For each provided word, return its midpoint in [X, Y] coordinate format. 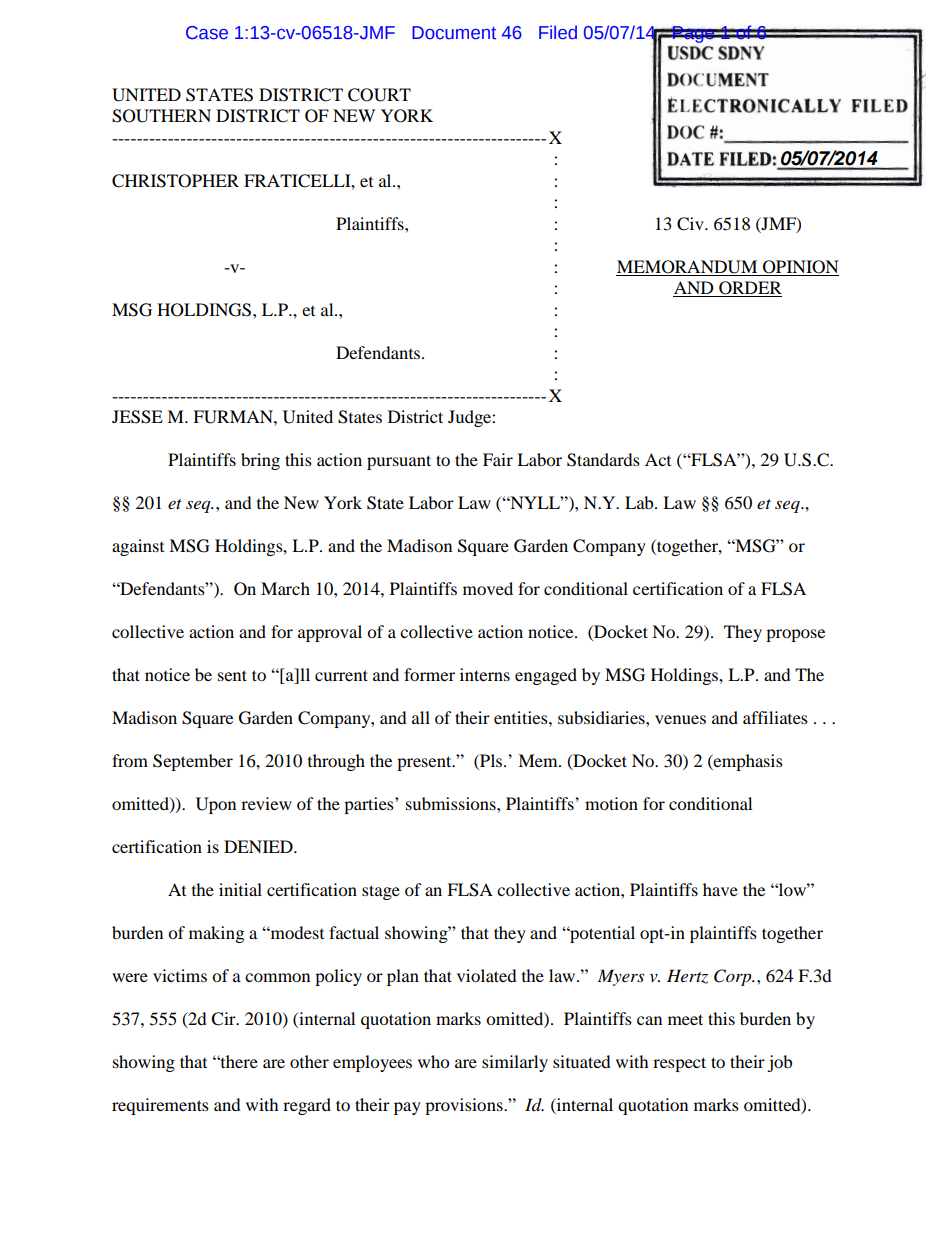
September [193, 762]
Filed [558, 32]
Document [454, 33]
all [421, 717]
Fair [498, 459]
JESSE [137, 417]
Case [207, 33]
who [433, 1061]
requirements [160, 1106]
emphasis [747, 762]
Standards [603, 460]
